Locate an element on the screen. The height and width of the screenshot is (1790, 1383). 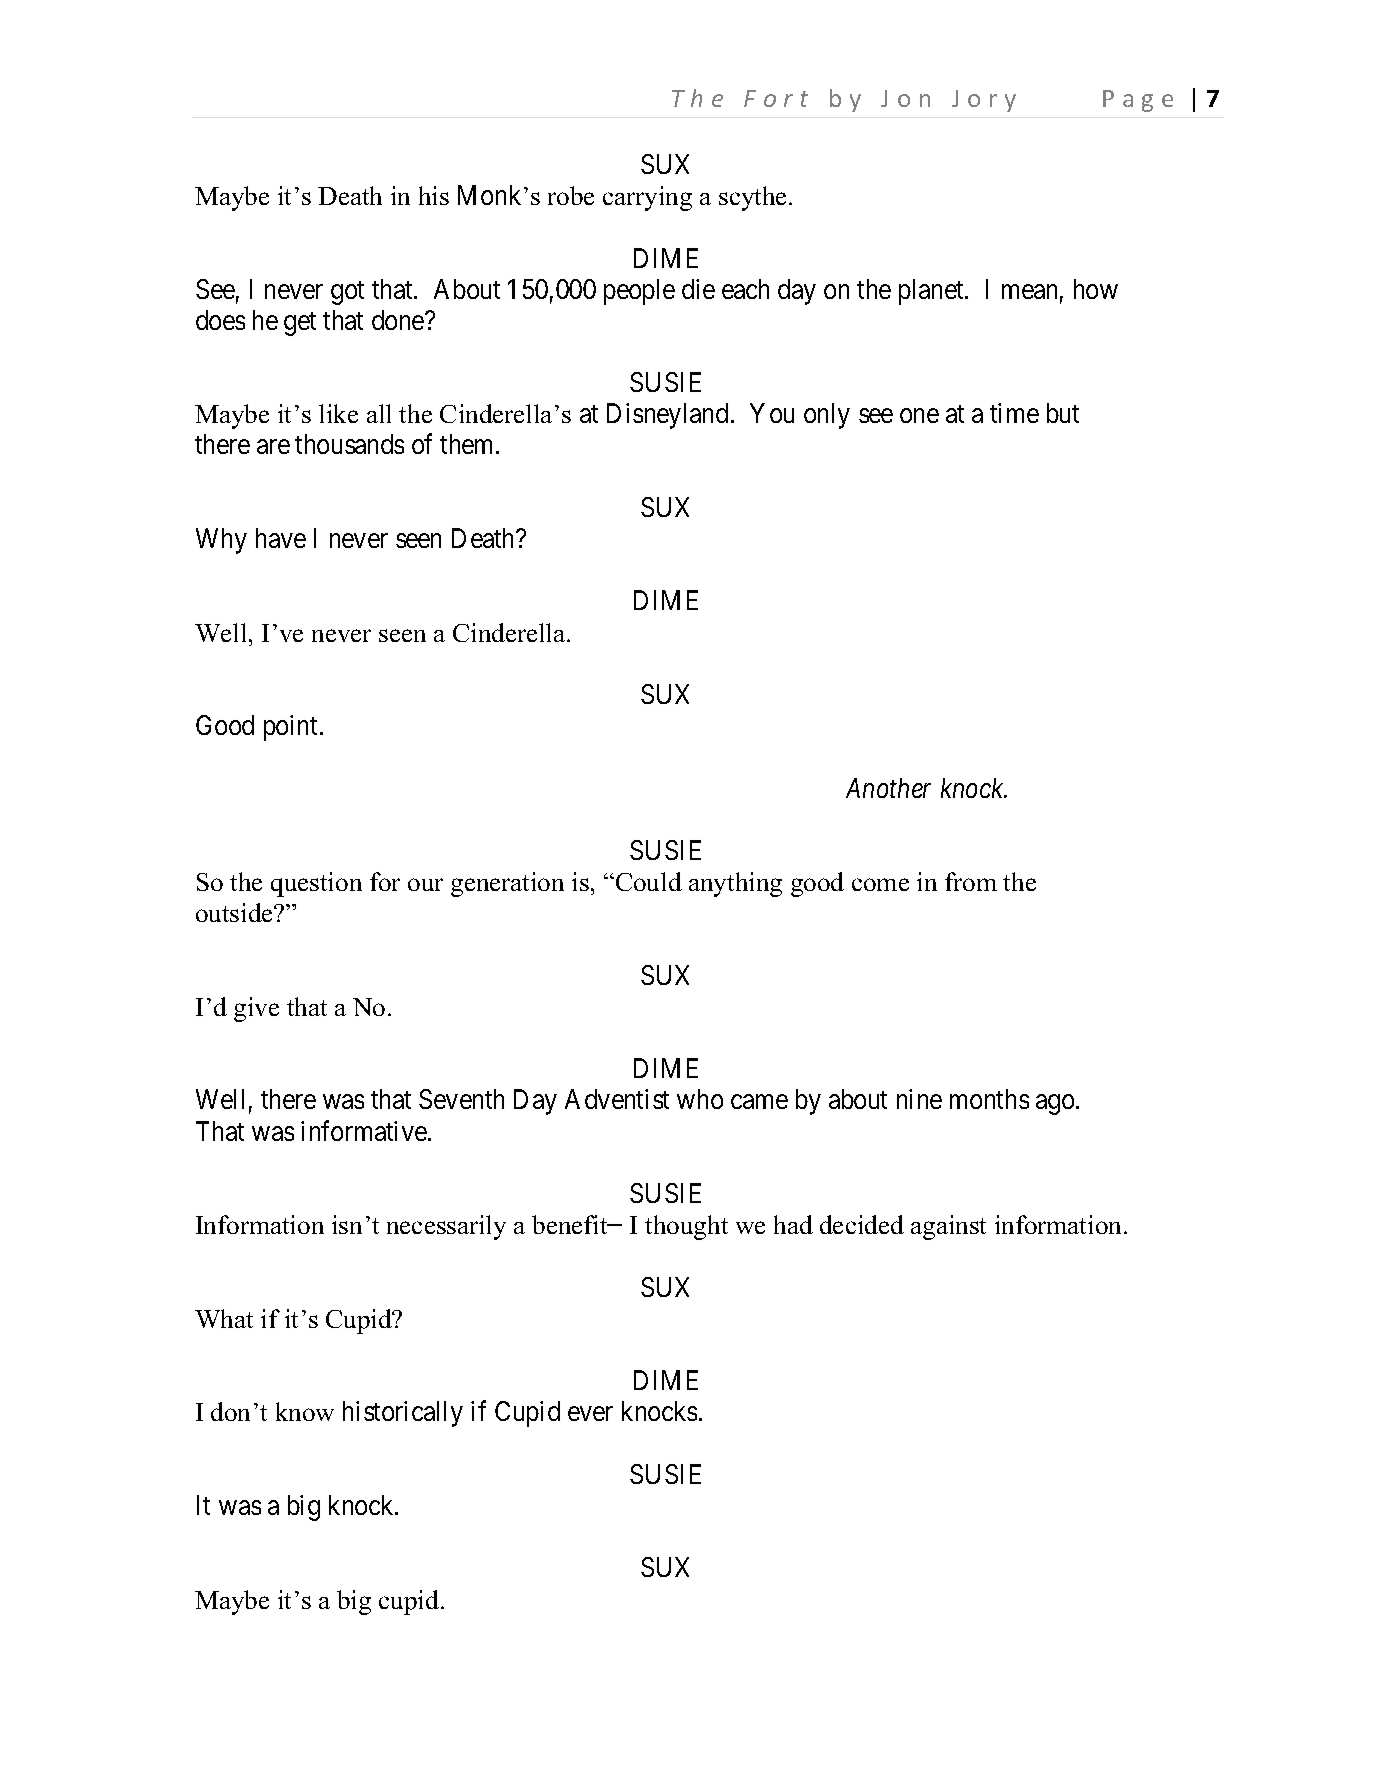
carrying is located at coordinates (647, 198).
